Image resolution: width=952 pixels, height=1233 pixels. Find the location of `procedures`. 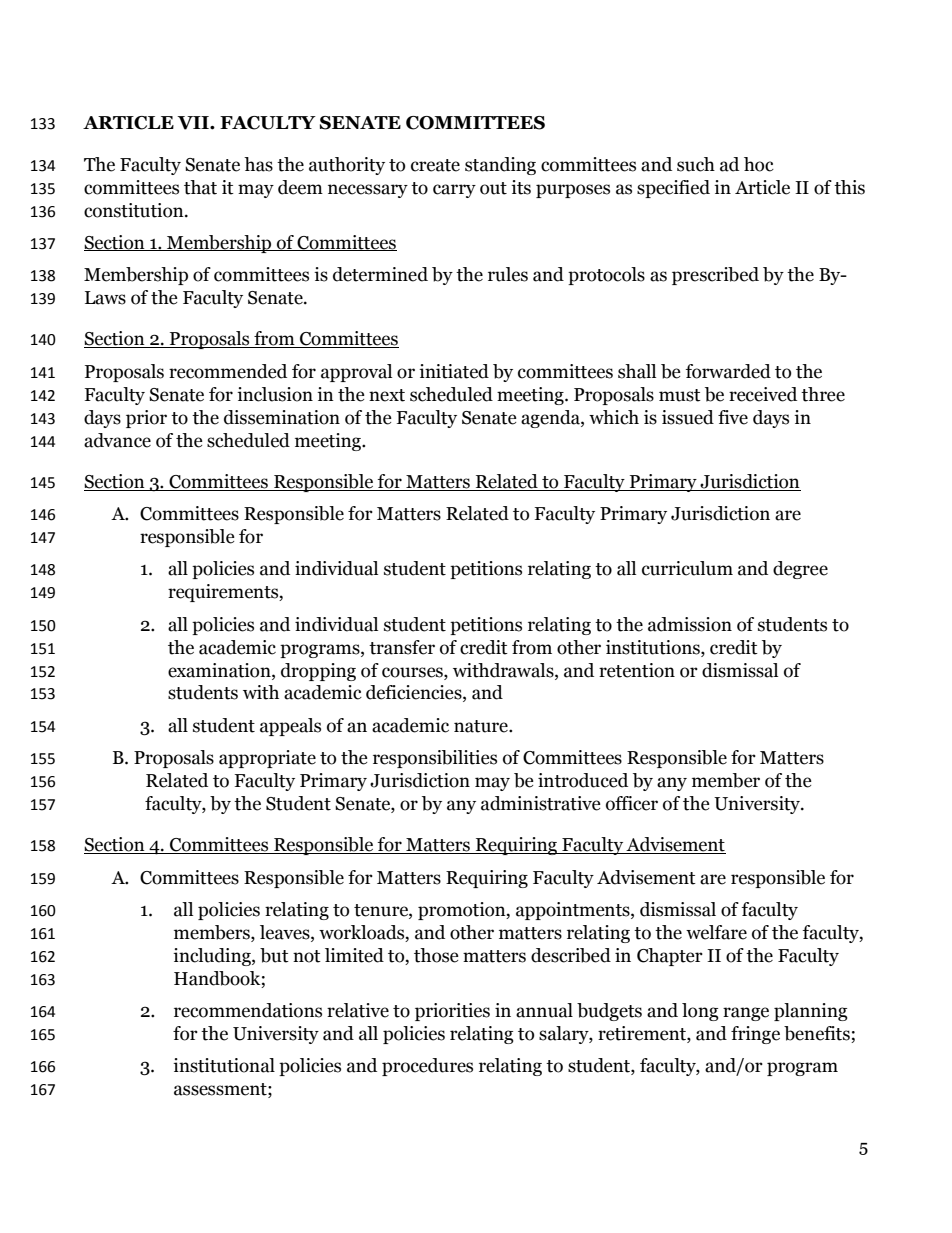

procedures is located at coordinates (427, 1067).
